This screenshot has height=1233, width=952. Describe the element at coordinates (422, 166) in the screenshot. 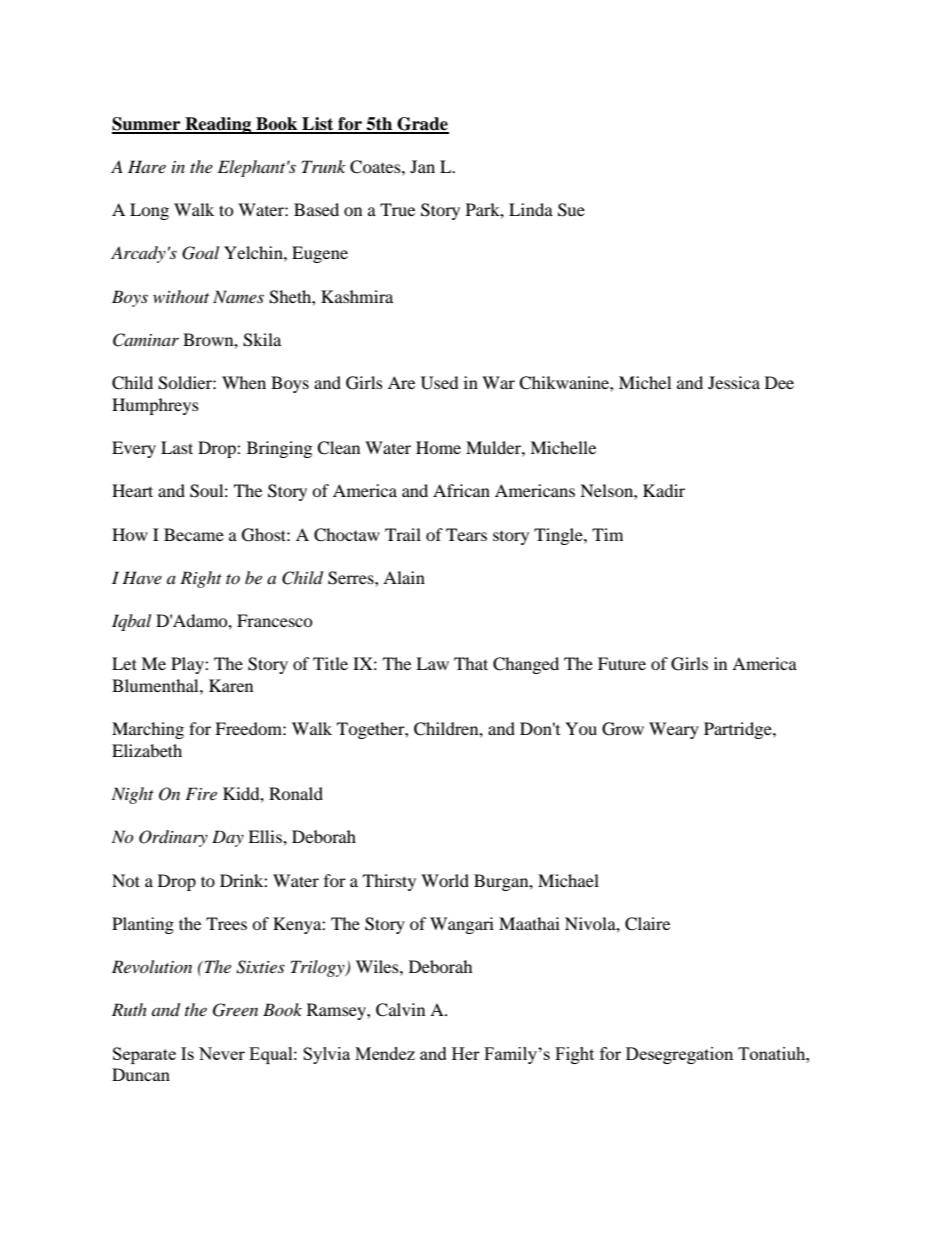

I see `Jan` at that location.
